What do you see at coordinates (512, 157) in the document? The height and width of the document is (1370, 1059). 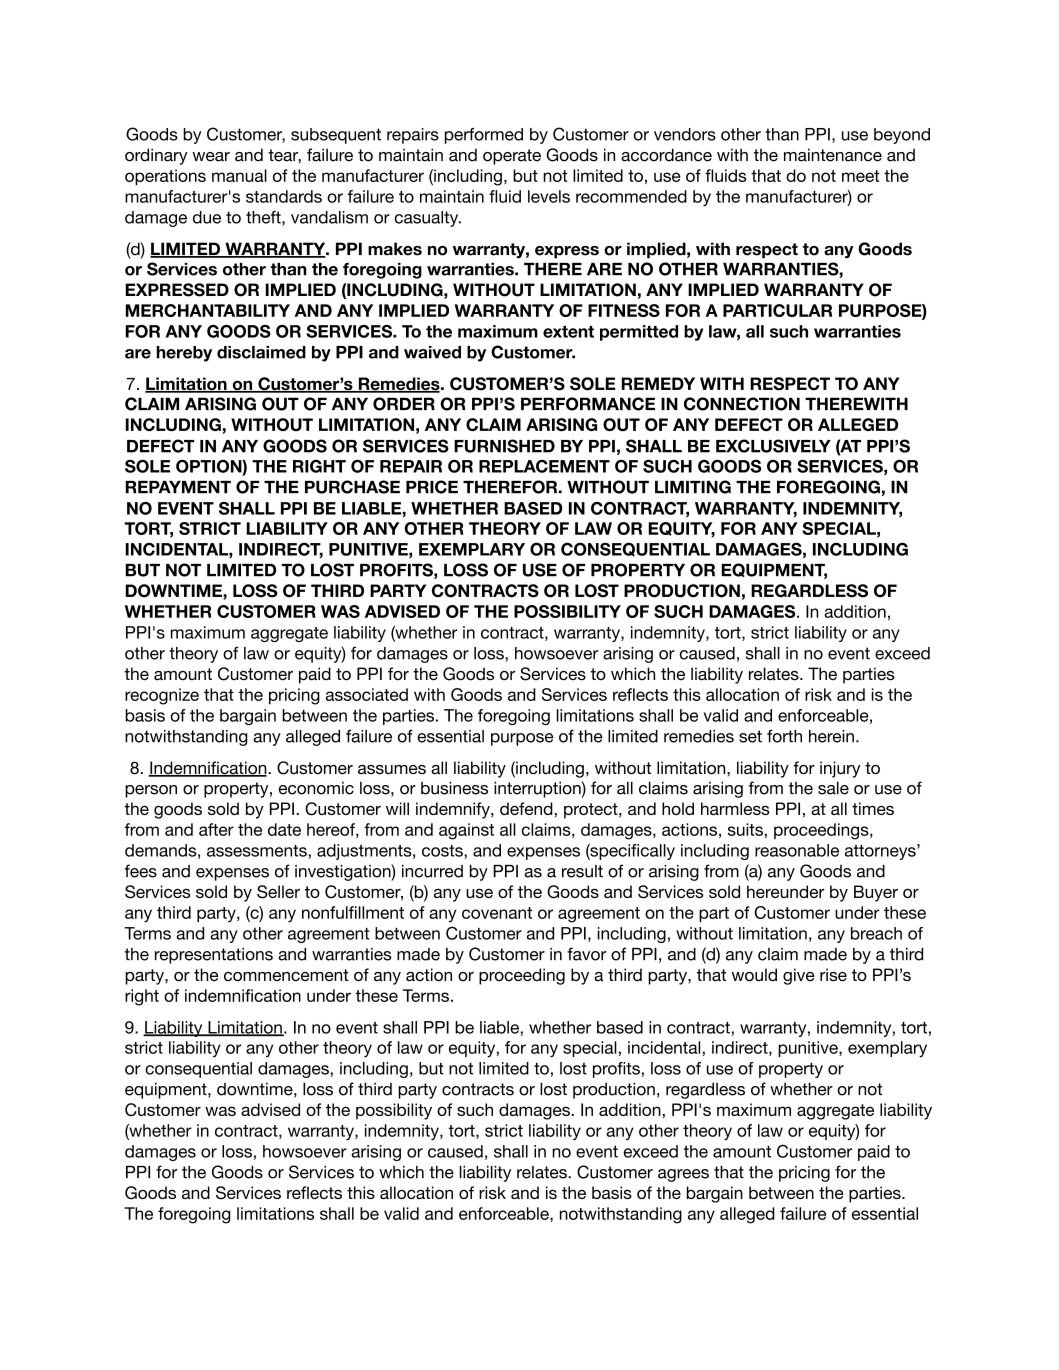 I see `operate` at bounding box center [512, 157].
